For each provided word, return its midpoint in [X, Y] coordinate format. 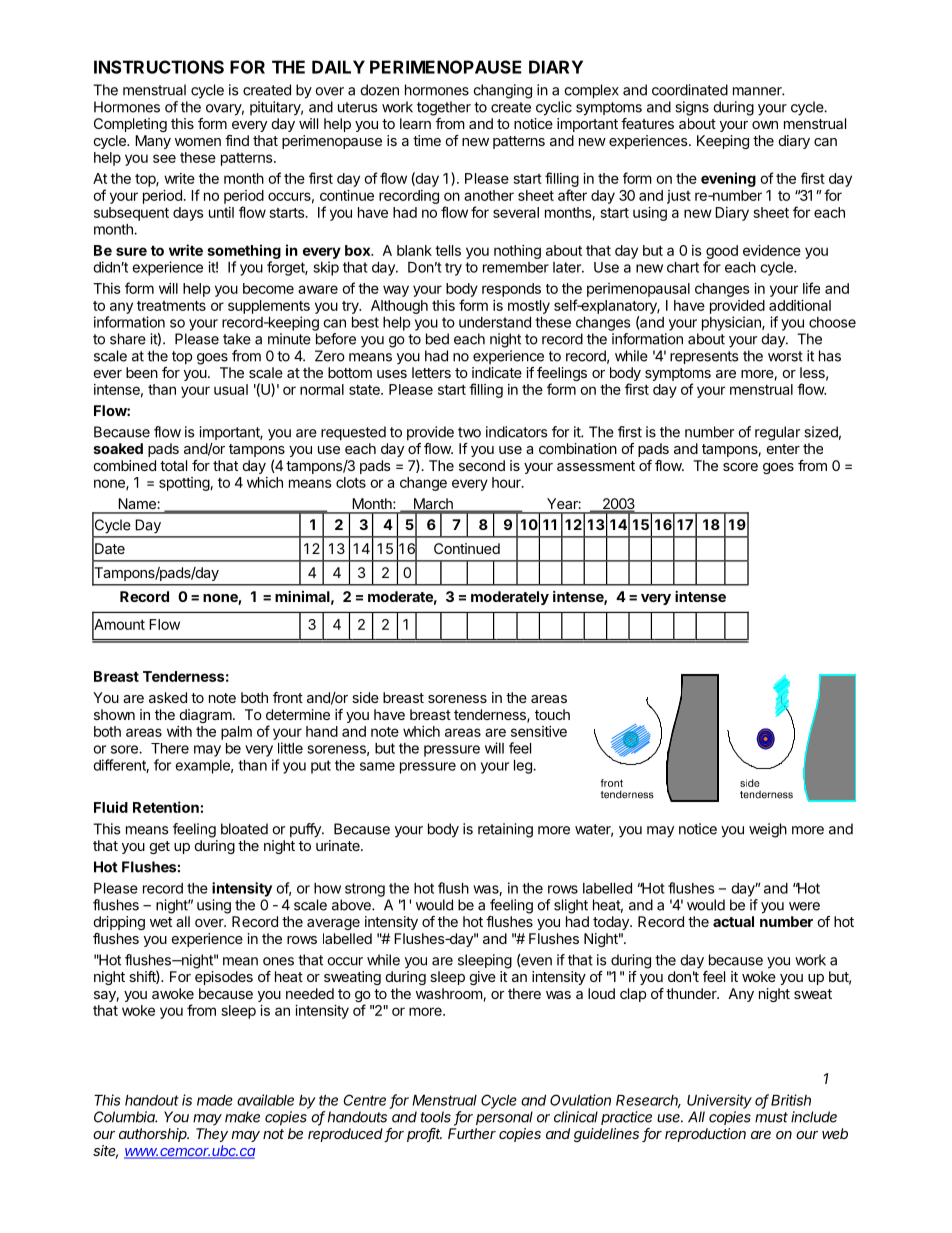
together [444, 108]
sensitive [539, 731]
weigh [768, 830]
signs [692, 108]
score [740, 467]
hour [507, 482]
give [483, 978]
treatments [171, 306]
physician [732, 323]
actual [733, 921]
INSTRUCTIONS [159, 67]
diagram [206, 716]
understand [495, 322]
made [215, 1100]
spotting [185, 484]
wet [161, 922]
